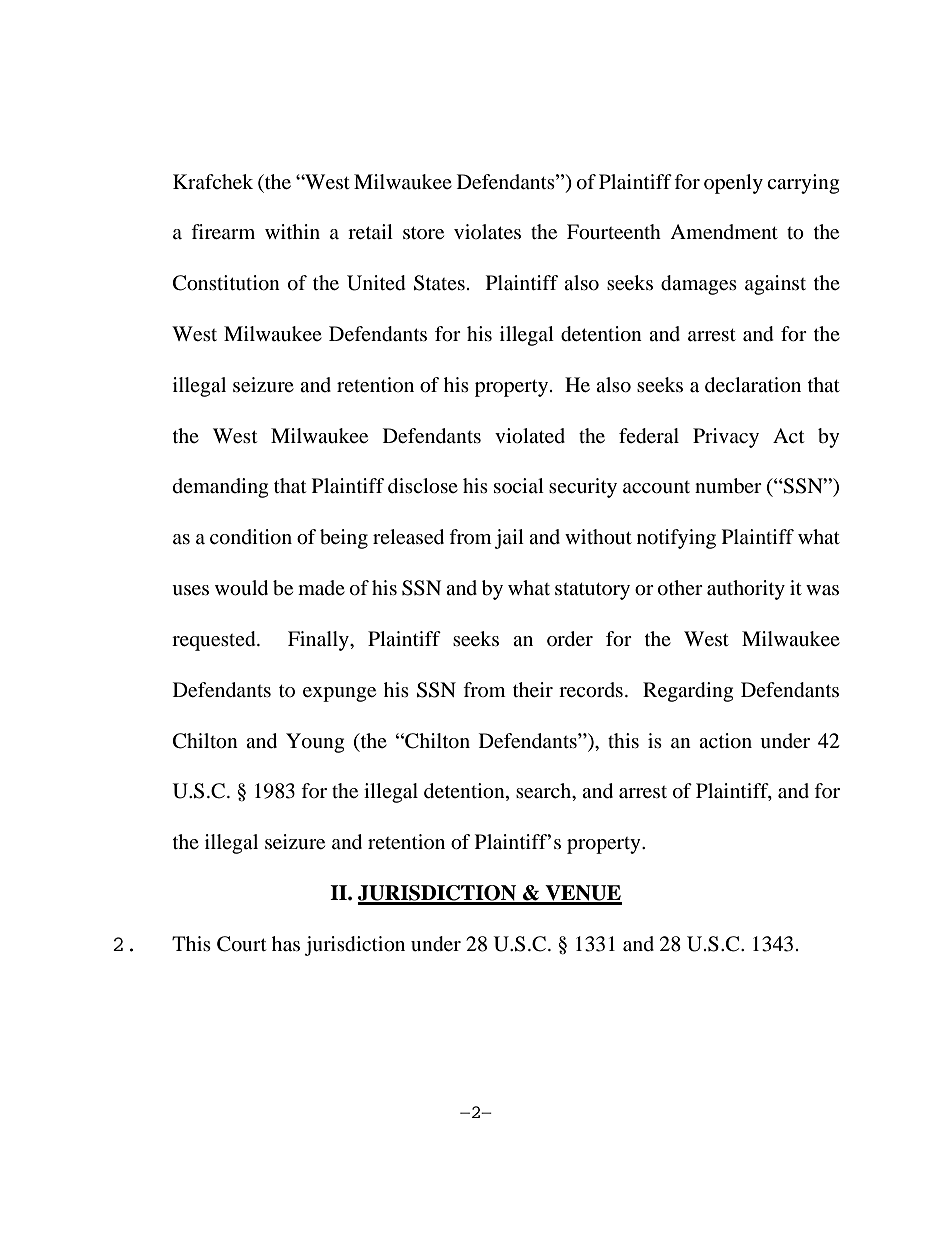 This screenshot has width=952, height=1233. Describe the element at coordinates (220, 488) in the screenshot. I see `demanding` at that location.
